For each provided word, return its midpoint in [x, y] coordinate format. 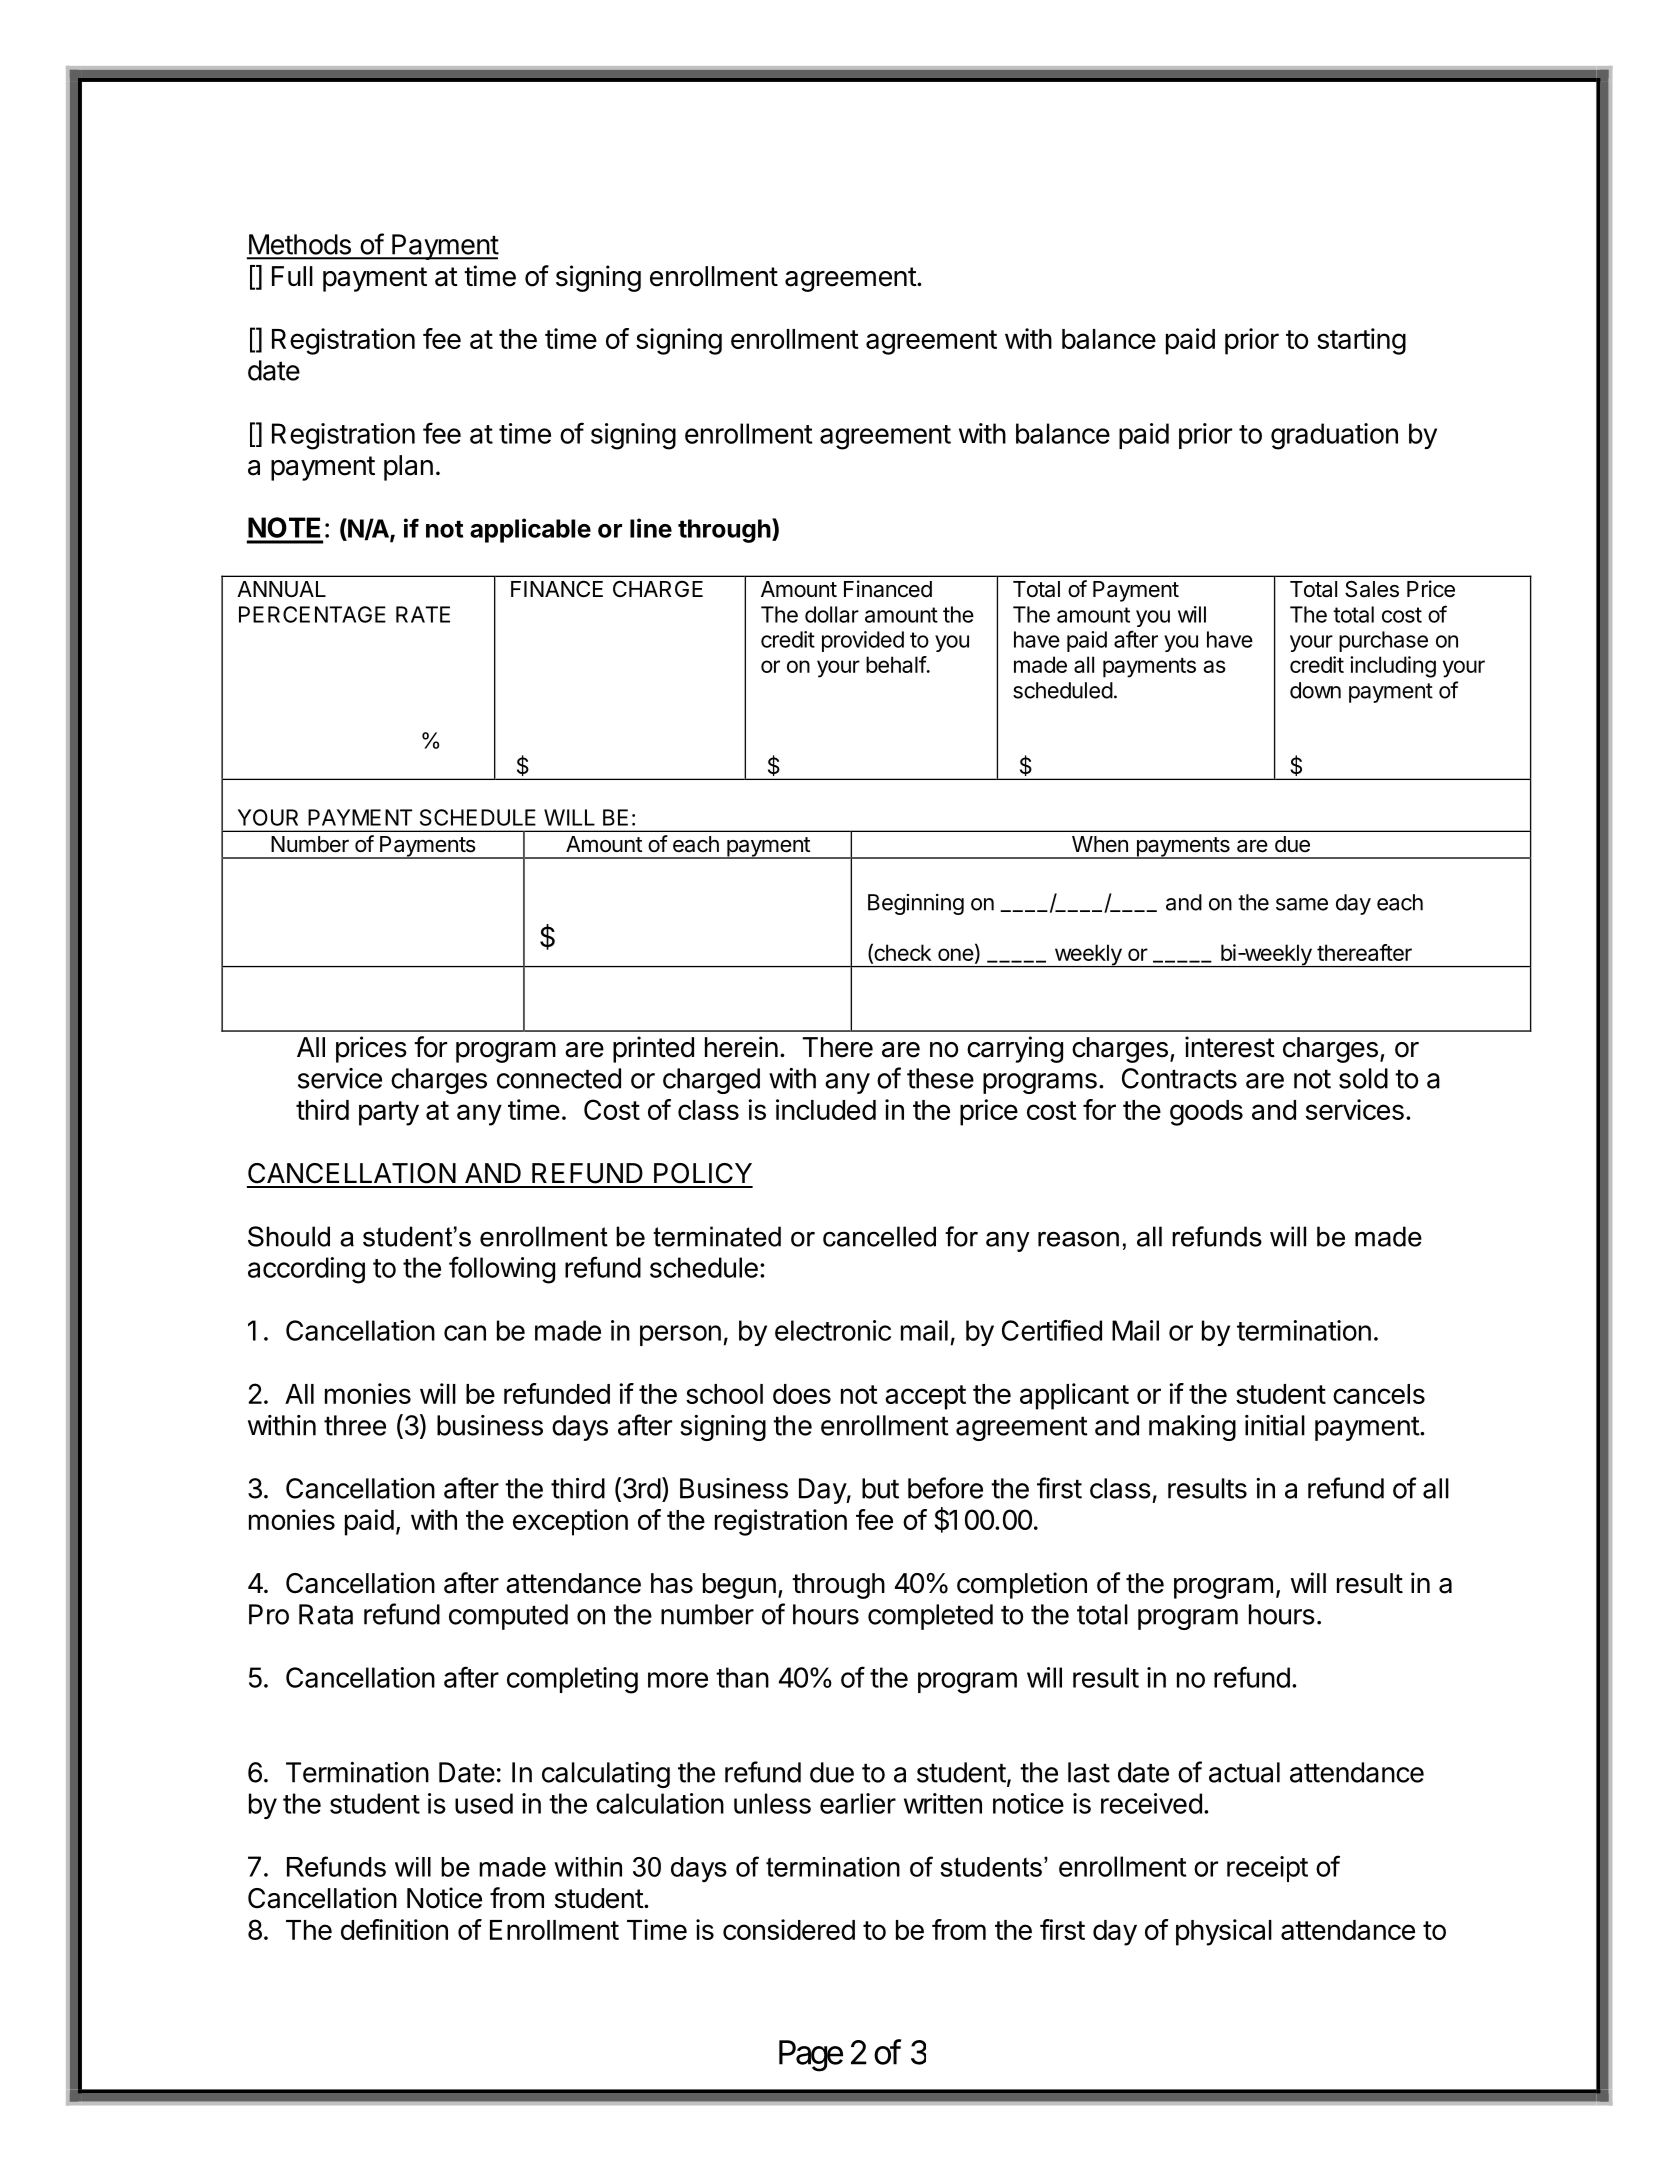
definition [394, 1929]
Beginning [916, 904]
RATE [423, 614]
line [651, 528]
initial [1275, 1425]
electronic [833, 1330]
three [355, 1425]
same [1302, 904]
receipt [1267, 1869]
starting [1361, 341]
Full [292, 276]
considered [789, 1929]
